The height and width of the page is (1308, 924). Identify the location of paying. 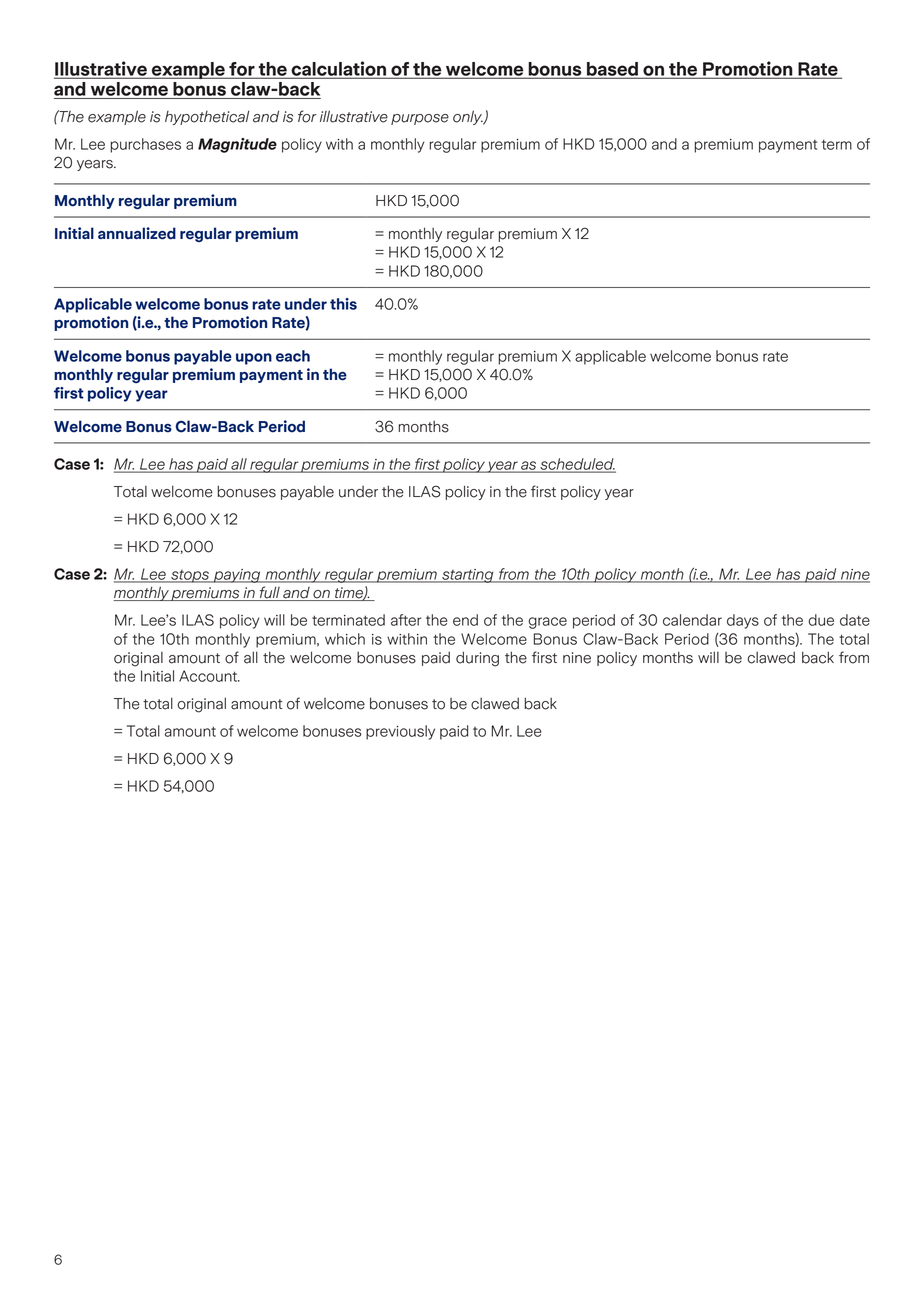
(237, 576).
